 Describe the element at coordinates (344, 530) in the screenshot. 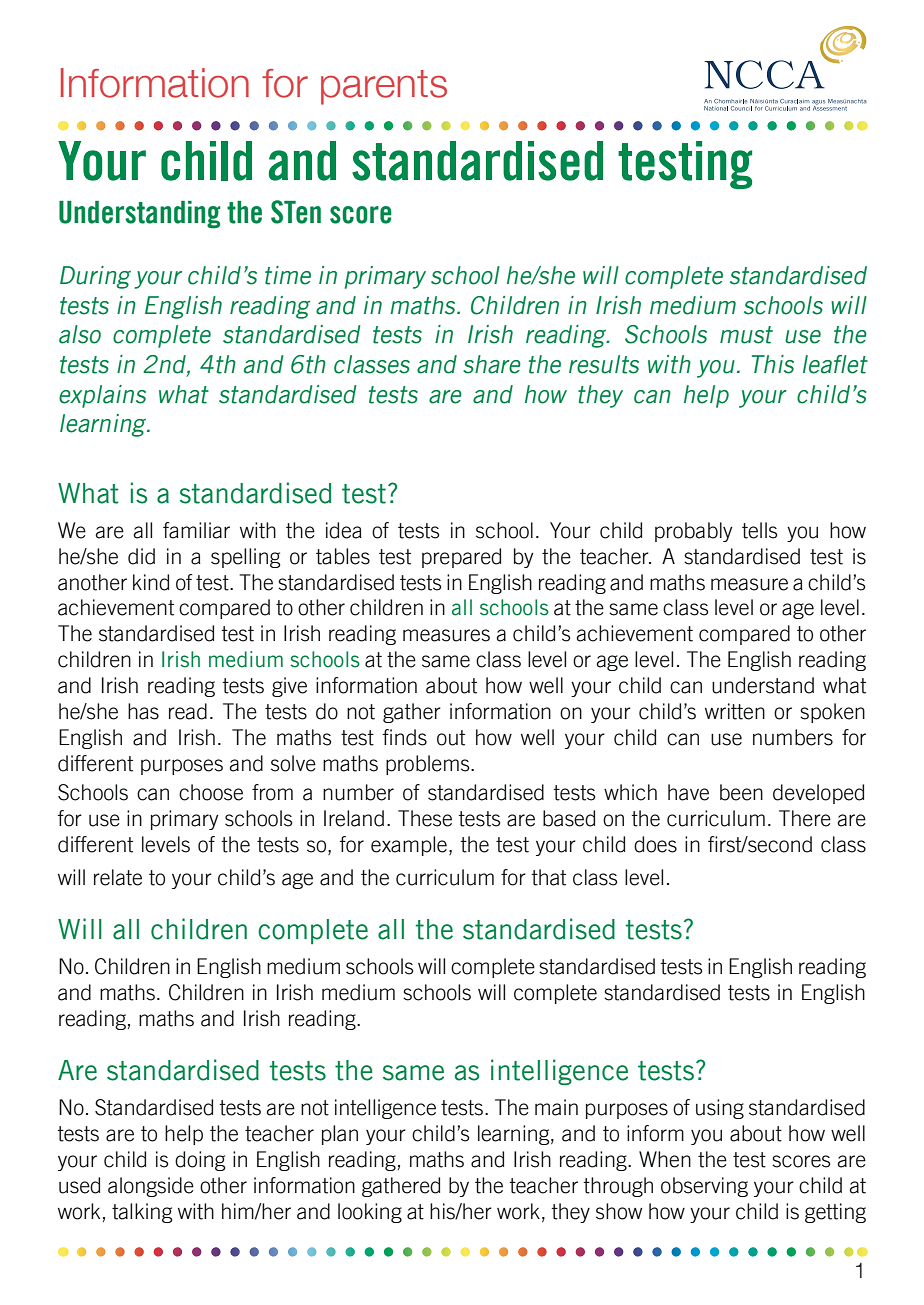

I see `idea` at that location.
